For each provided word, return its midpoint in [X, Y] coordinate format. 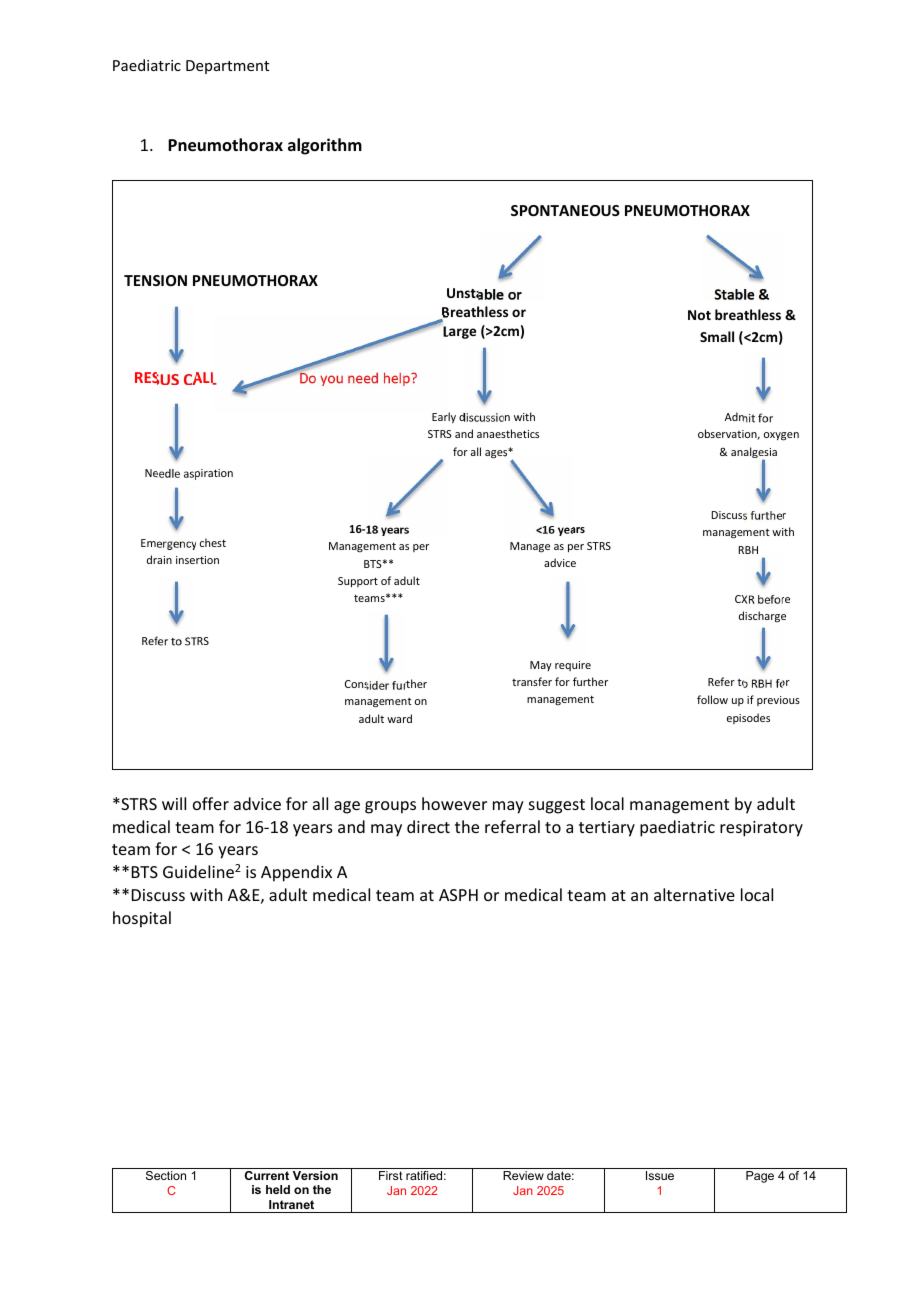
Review [523, 1175]
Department [227, 67]
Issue [660, 1175]
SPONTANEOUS [565, 210]
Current [267, 1175]
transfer [532, 681]
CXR [745, 599]
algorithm [325, 146]
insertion [197, 560]
